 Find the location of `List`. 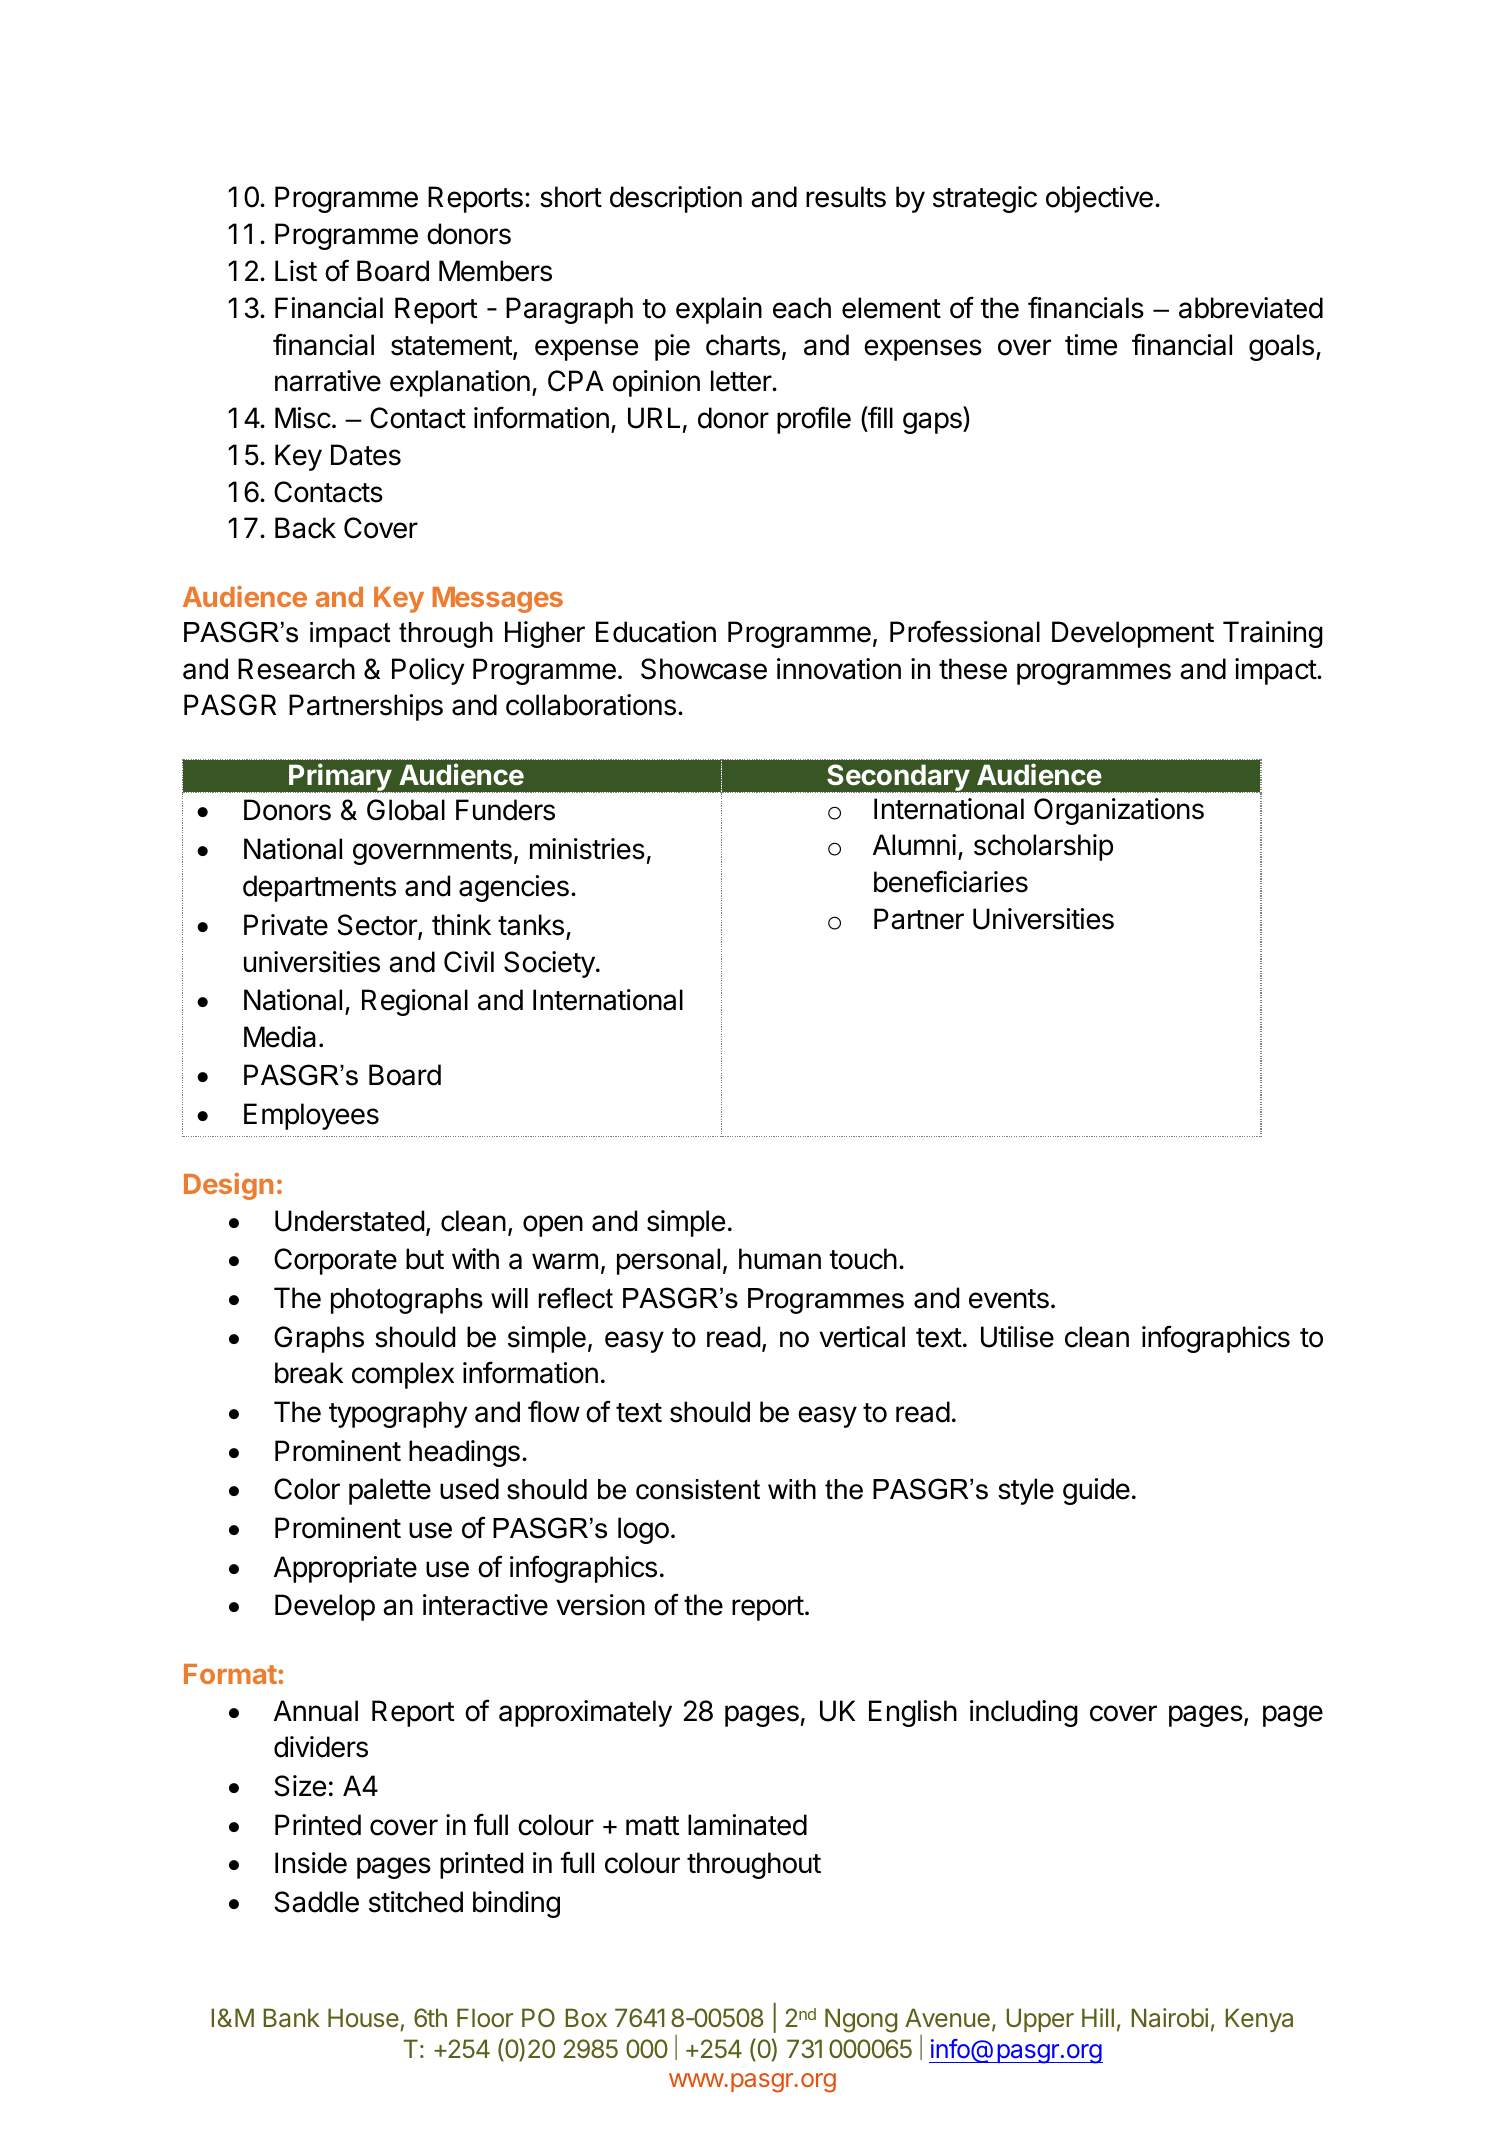

List is located at coordinates (296, 271).
